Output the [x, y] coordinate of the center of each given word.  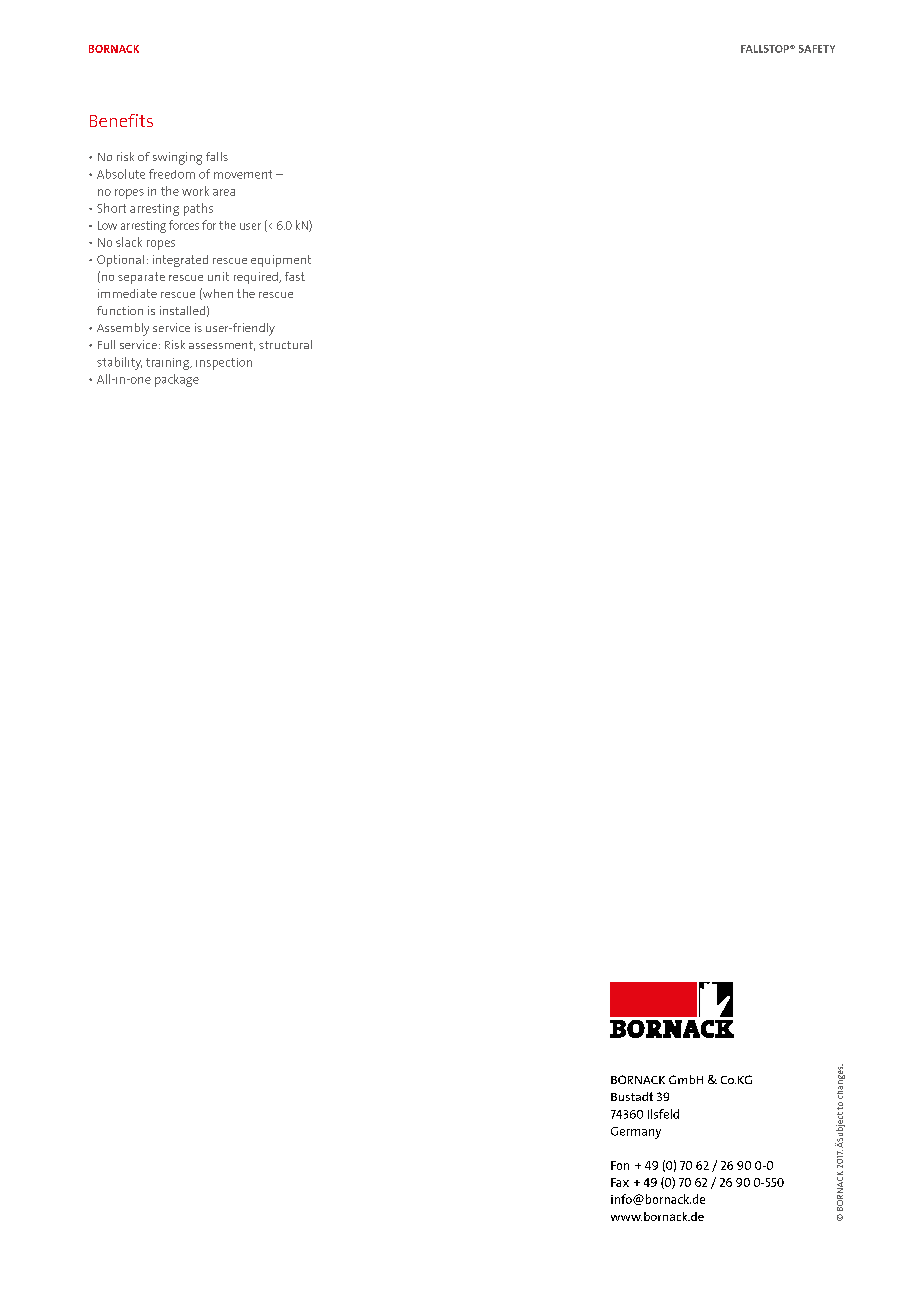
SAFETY [817, 49]
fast [295, 276]
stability [119, 363]
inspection [224, 364]
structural [285, 344]
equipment [281, 261]
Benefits [121, 120]
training [169, 364]
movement [243, 174]
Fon [620, 1165]
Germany [636, 1133]
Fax [620, 1182]
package [177, 380]
